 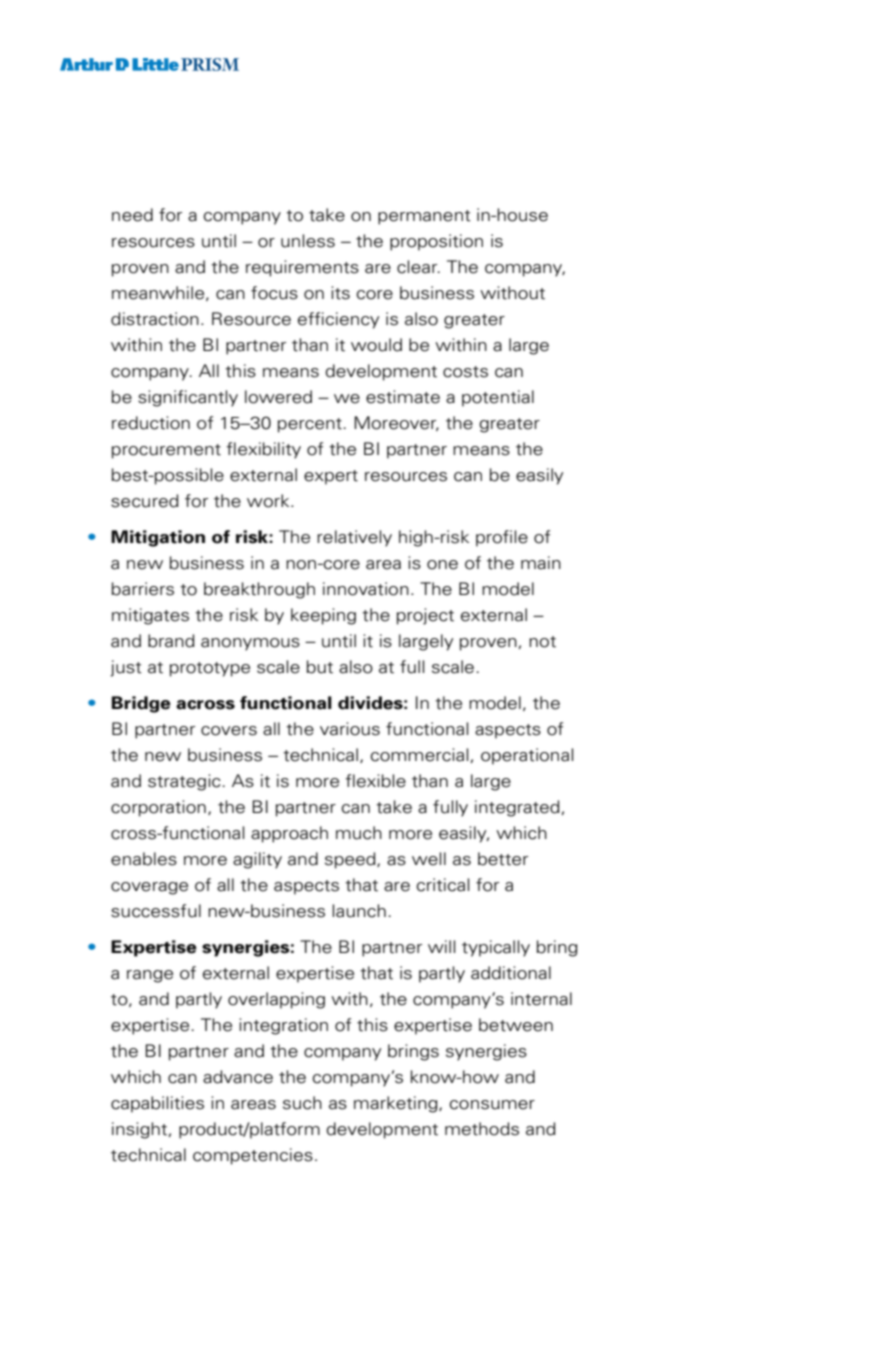 What do you see at coordinates (542, 642) in the image?
I see `not` at bounding box center [542, 642].
